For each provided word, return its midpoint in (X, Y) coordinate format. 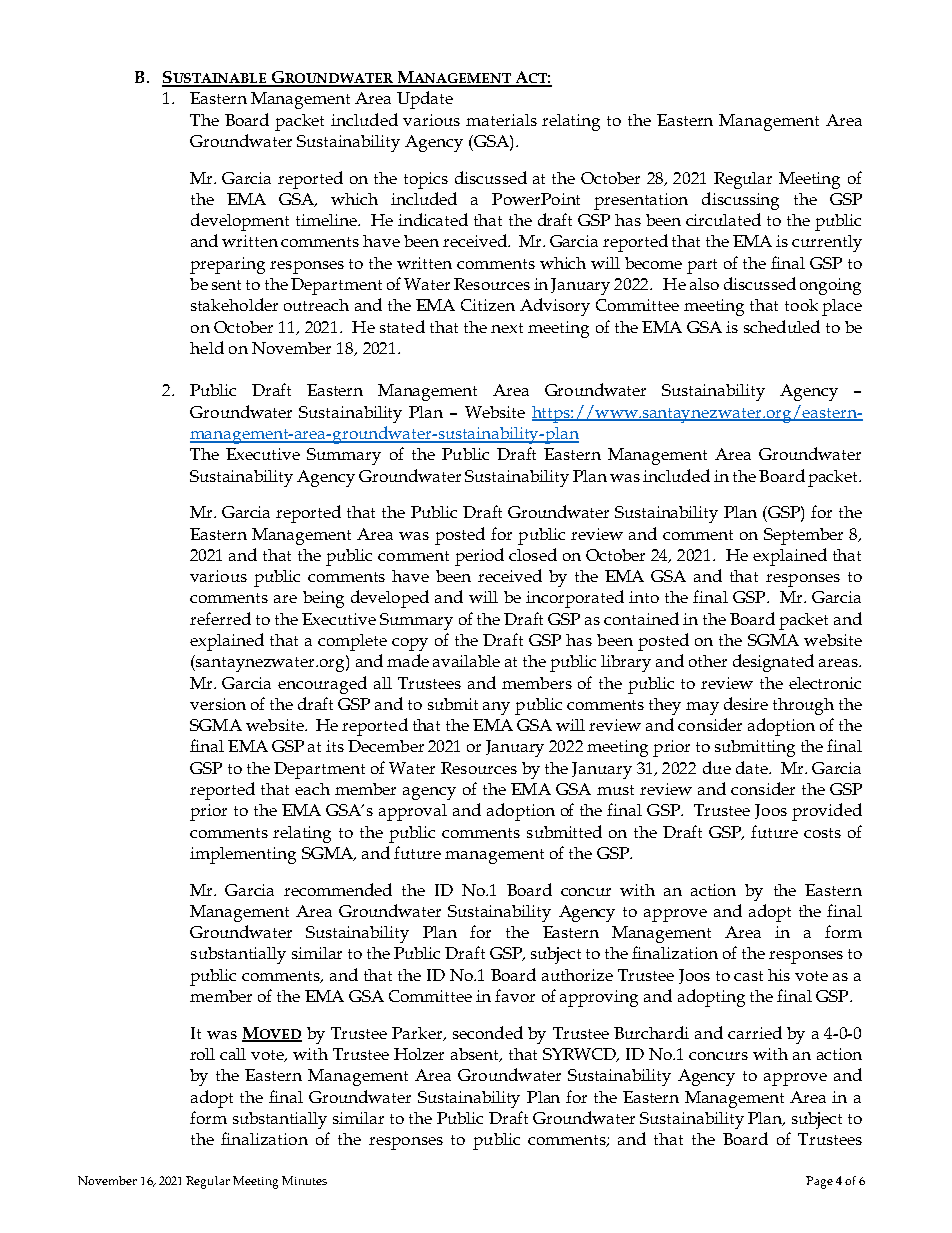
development (240, 222)
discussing (740, 201)
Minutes (304, 1180)
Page (819, 1182)
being (323, 599)
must (615, 790)
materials (501, 120)
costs (822, 833)
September (803, 536)
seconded (488, 1032)
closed (533, 554)
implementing (243, 855)
